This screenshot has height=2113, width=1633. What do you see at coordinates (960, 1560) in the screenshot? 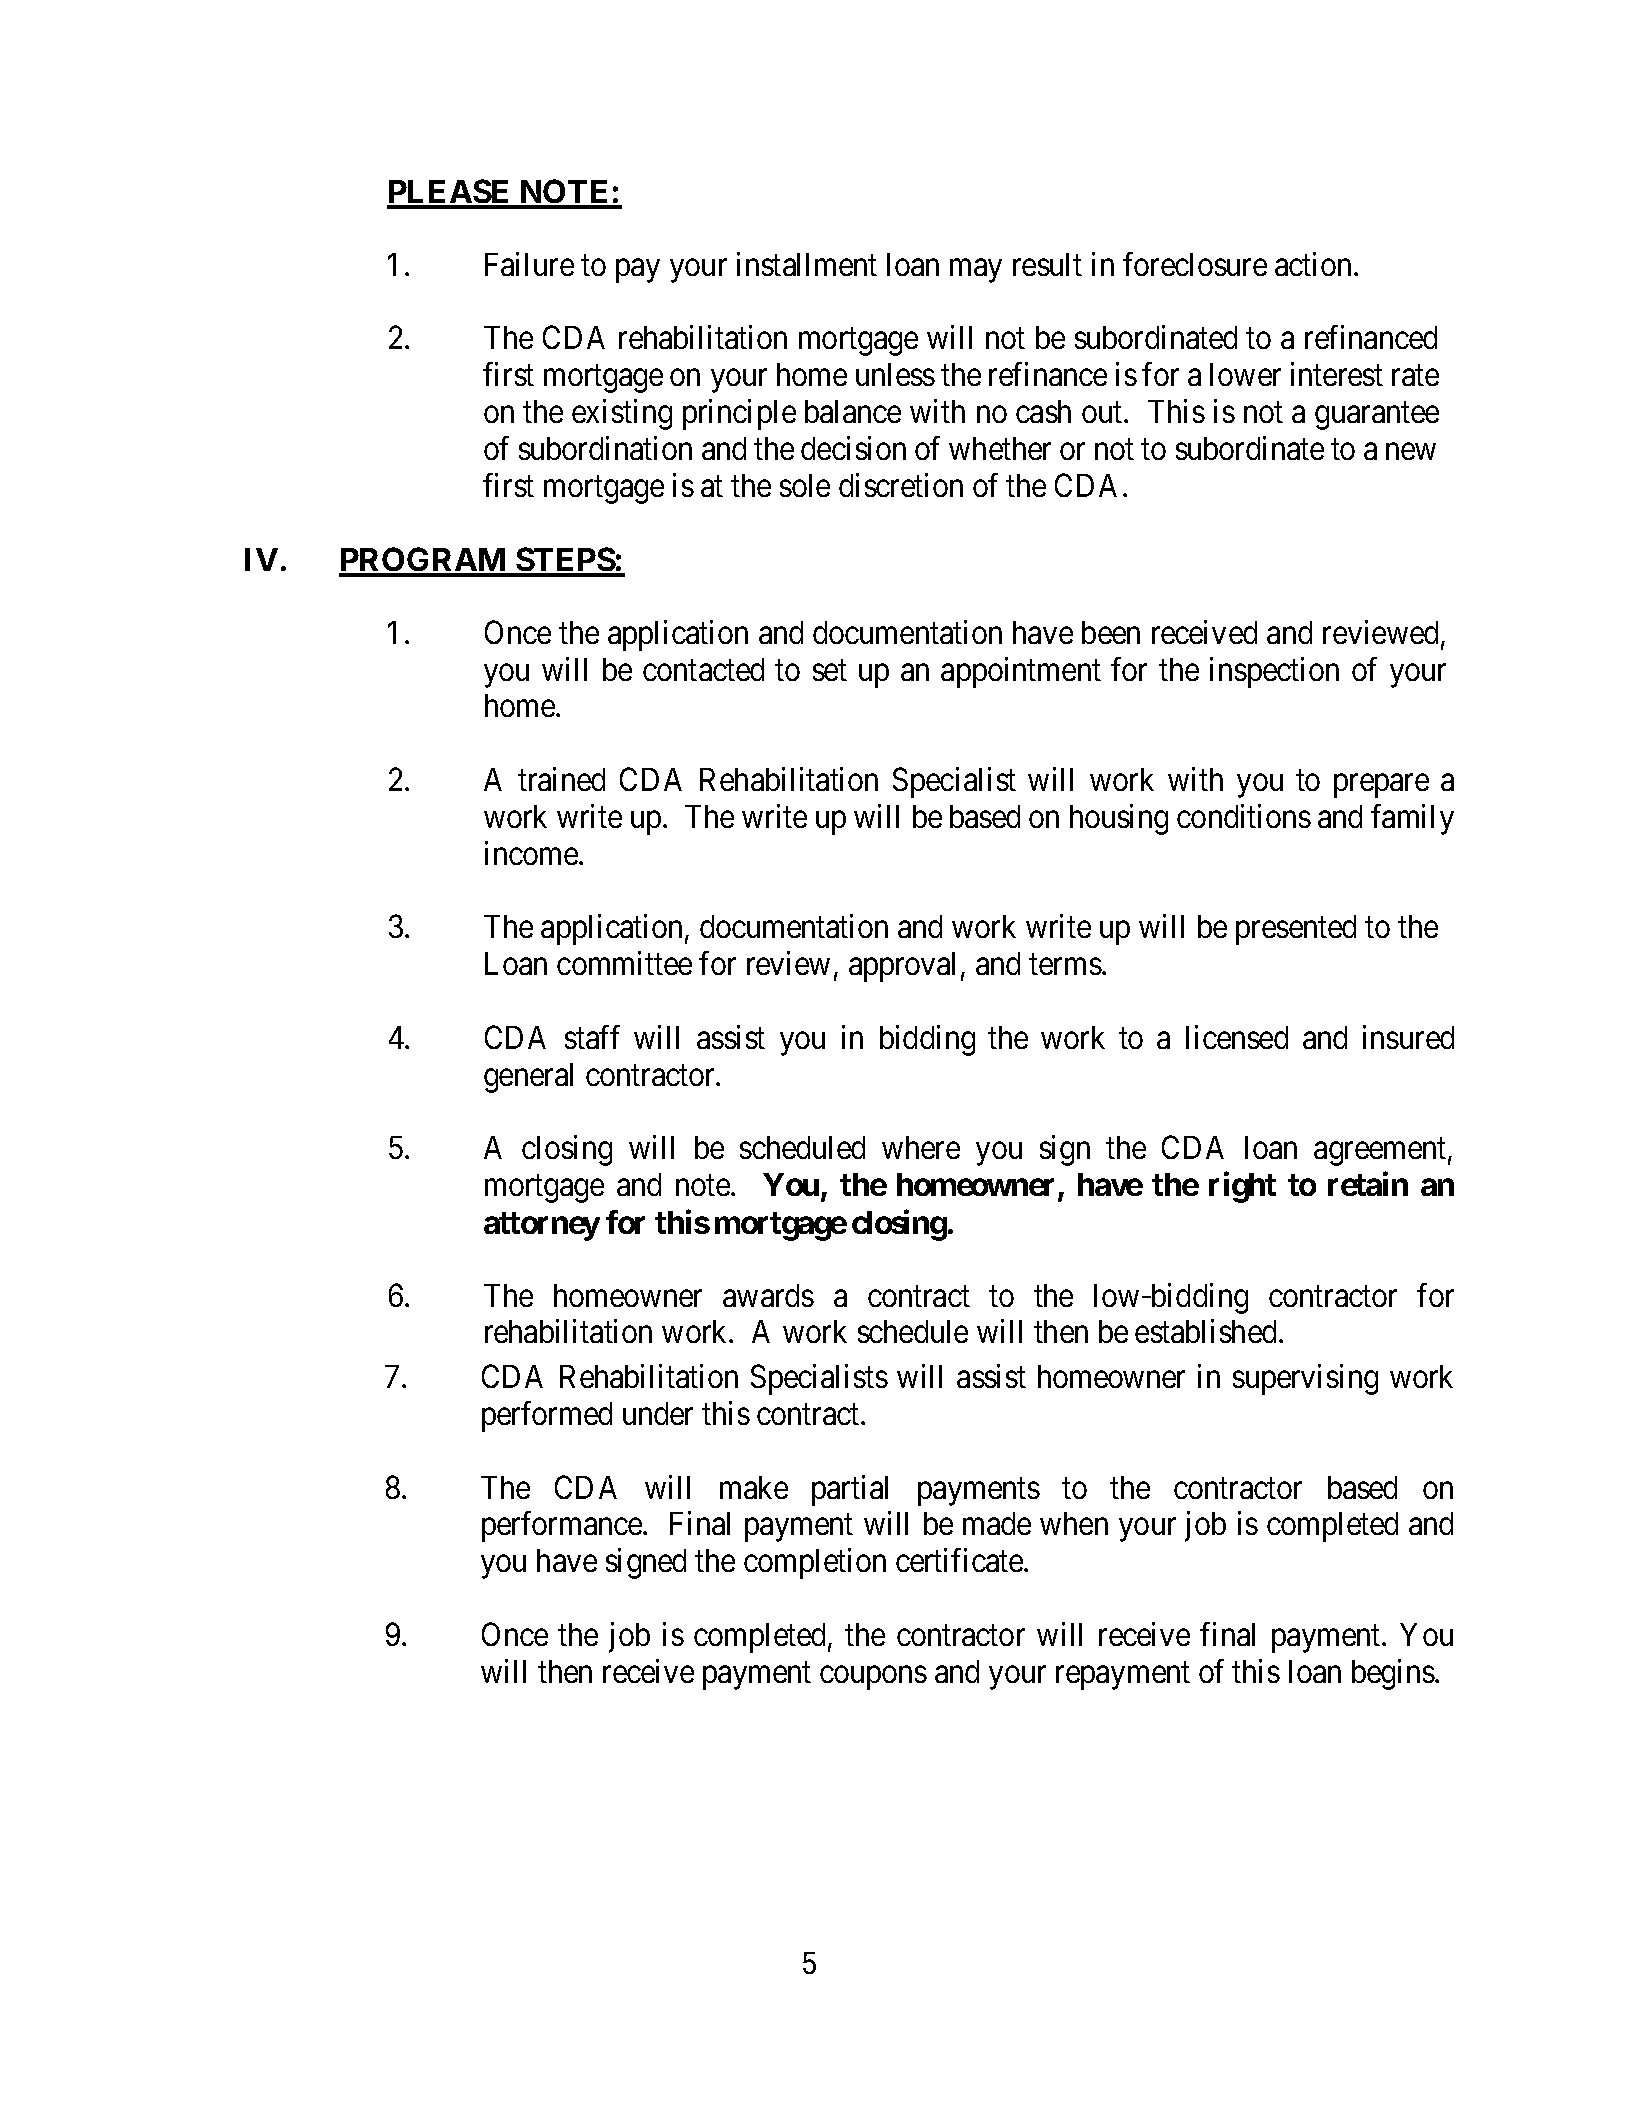
I see `certificate` at bounding box center [960, 1560].
